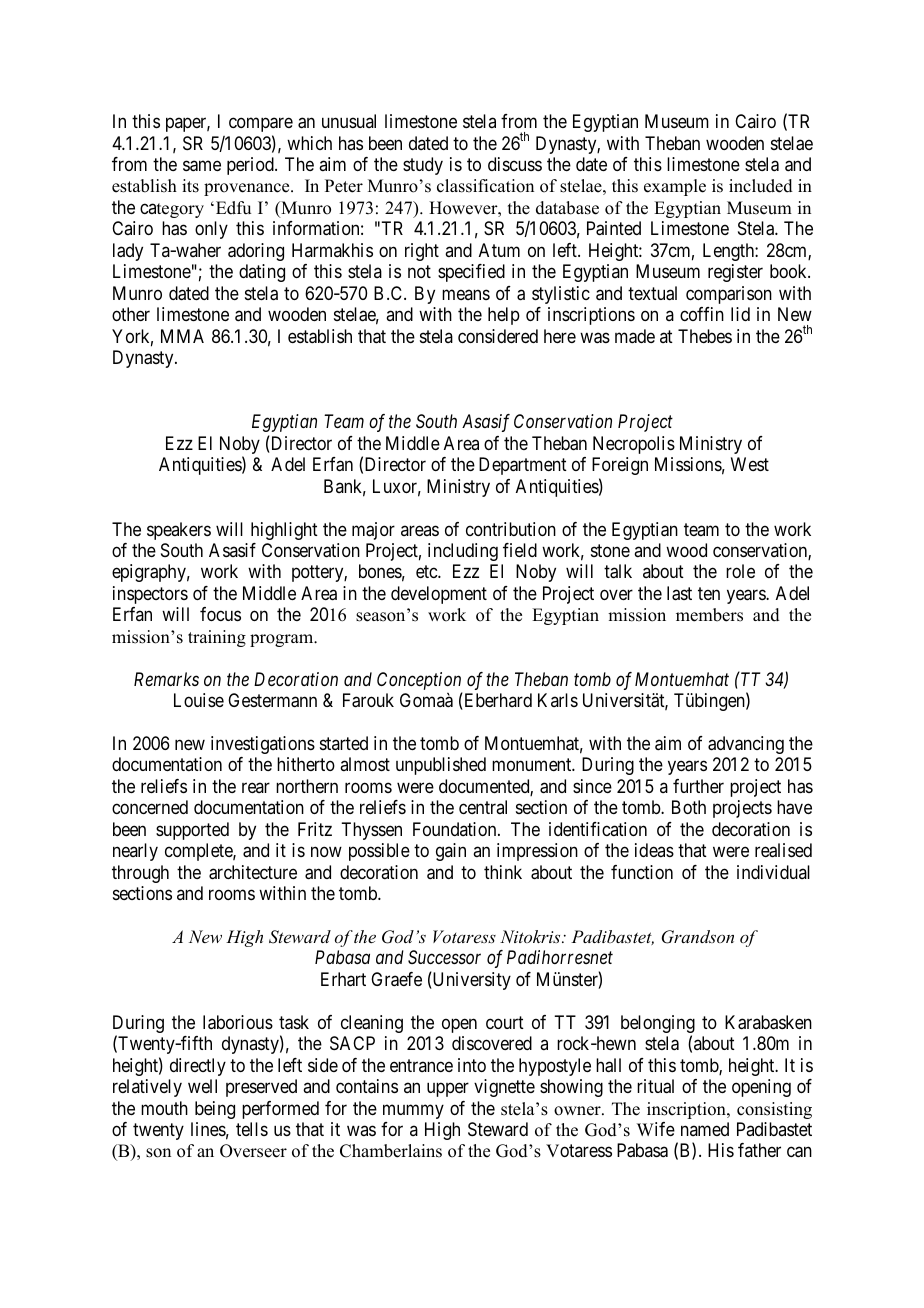 The width and height of the page is (924, 1308). Describe the element at coordinates (423, 166) in the page. I see `study` at that location.
